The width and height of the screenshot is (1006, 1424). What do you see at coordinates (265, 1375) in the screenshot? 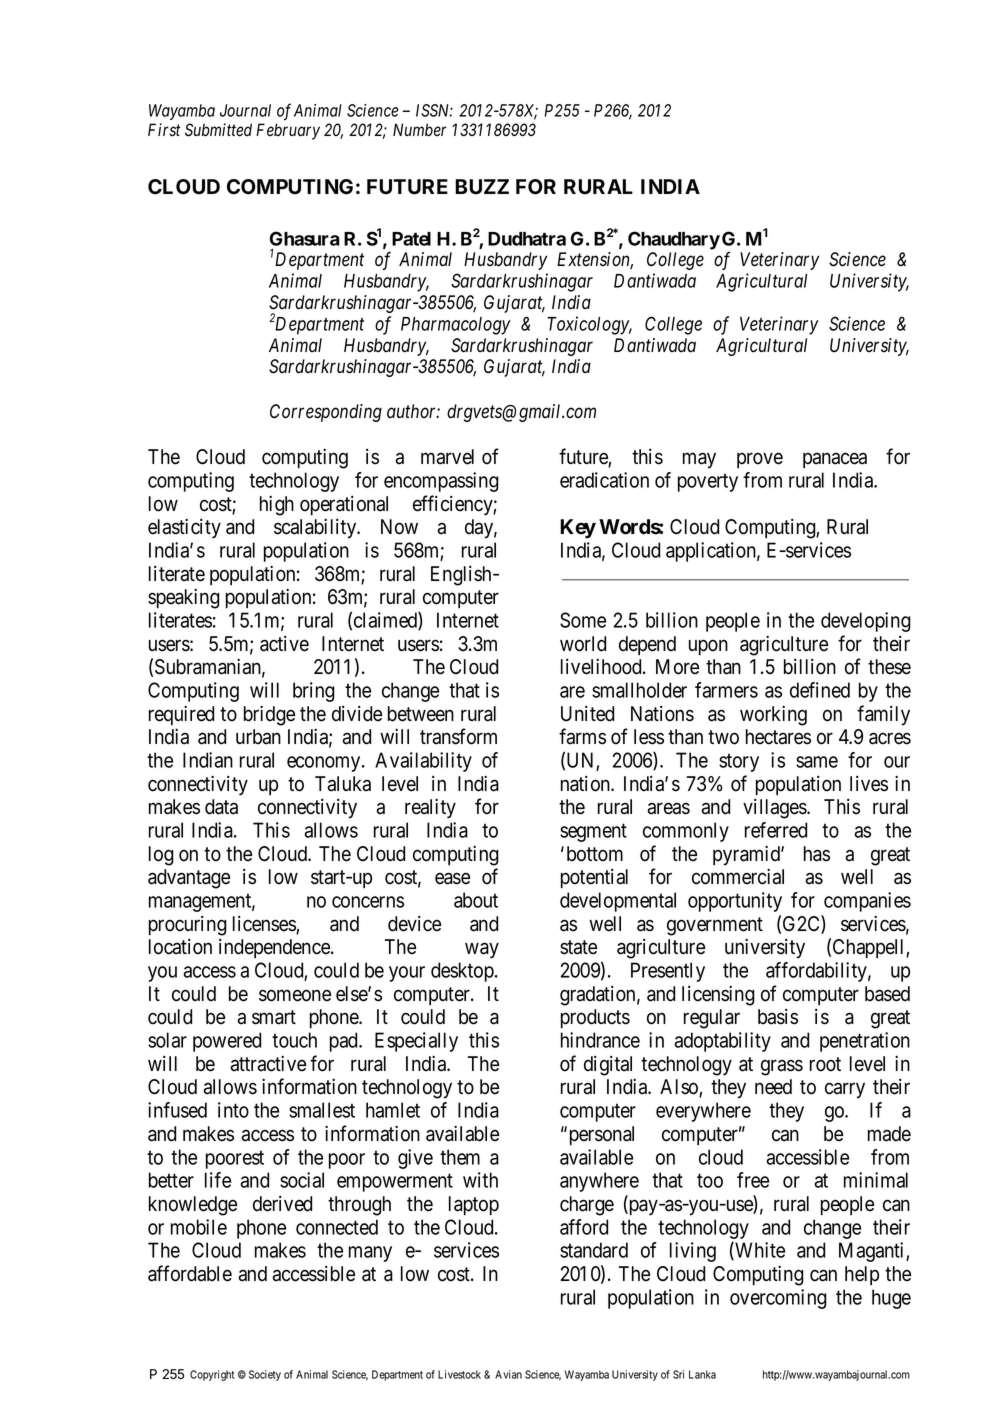
I see `Society` at bounding box center [265, 1375].
